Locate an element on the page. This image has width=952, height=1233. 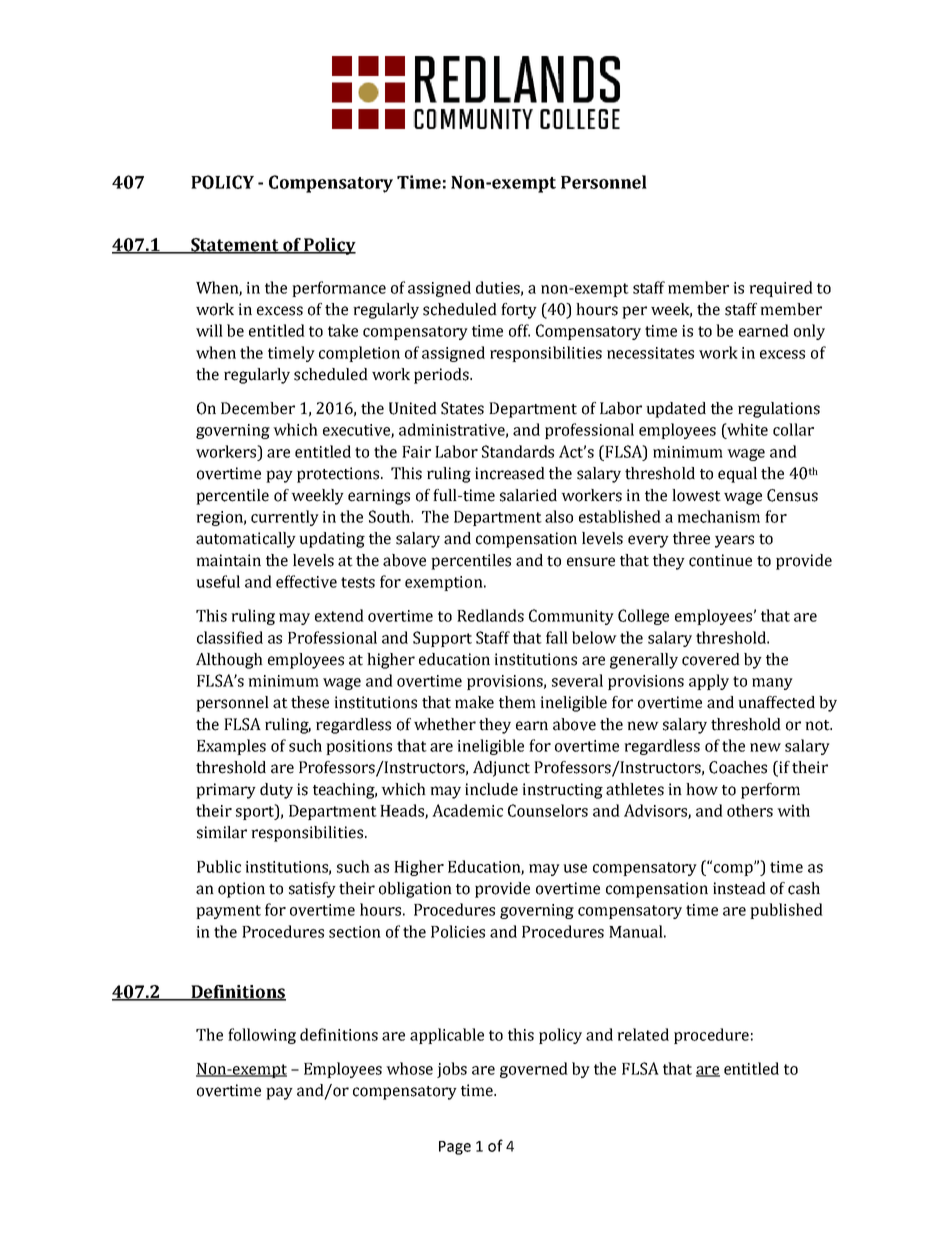
forty is located at coordinates (519, 311).
